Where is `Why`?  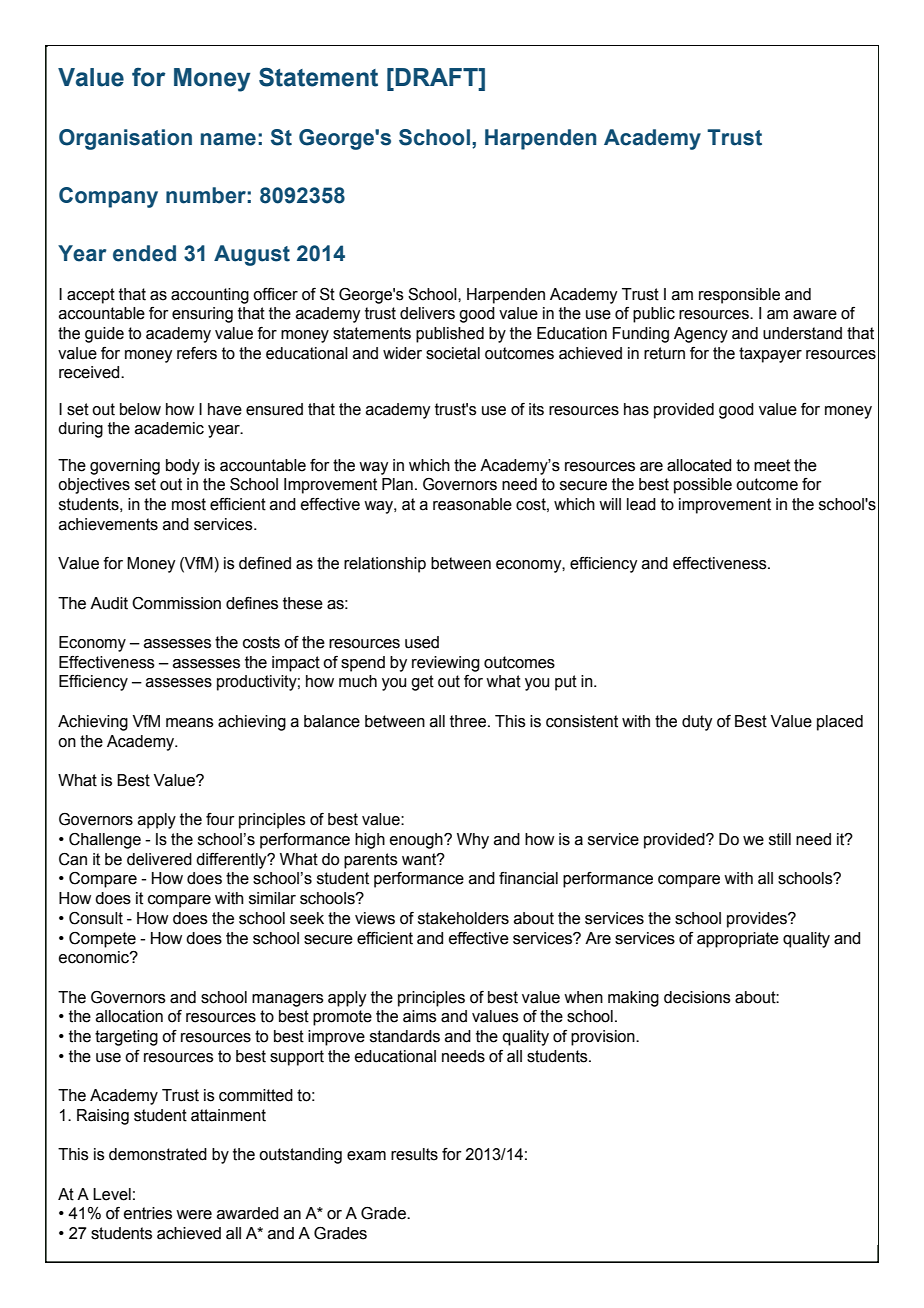 Why is located at coordinates (473, 841).
